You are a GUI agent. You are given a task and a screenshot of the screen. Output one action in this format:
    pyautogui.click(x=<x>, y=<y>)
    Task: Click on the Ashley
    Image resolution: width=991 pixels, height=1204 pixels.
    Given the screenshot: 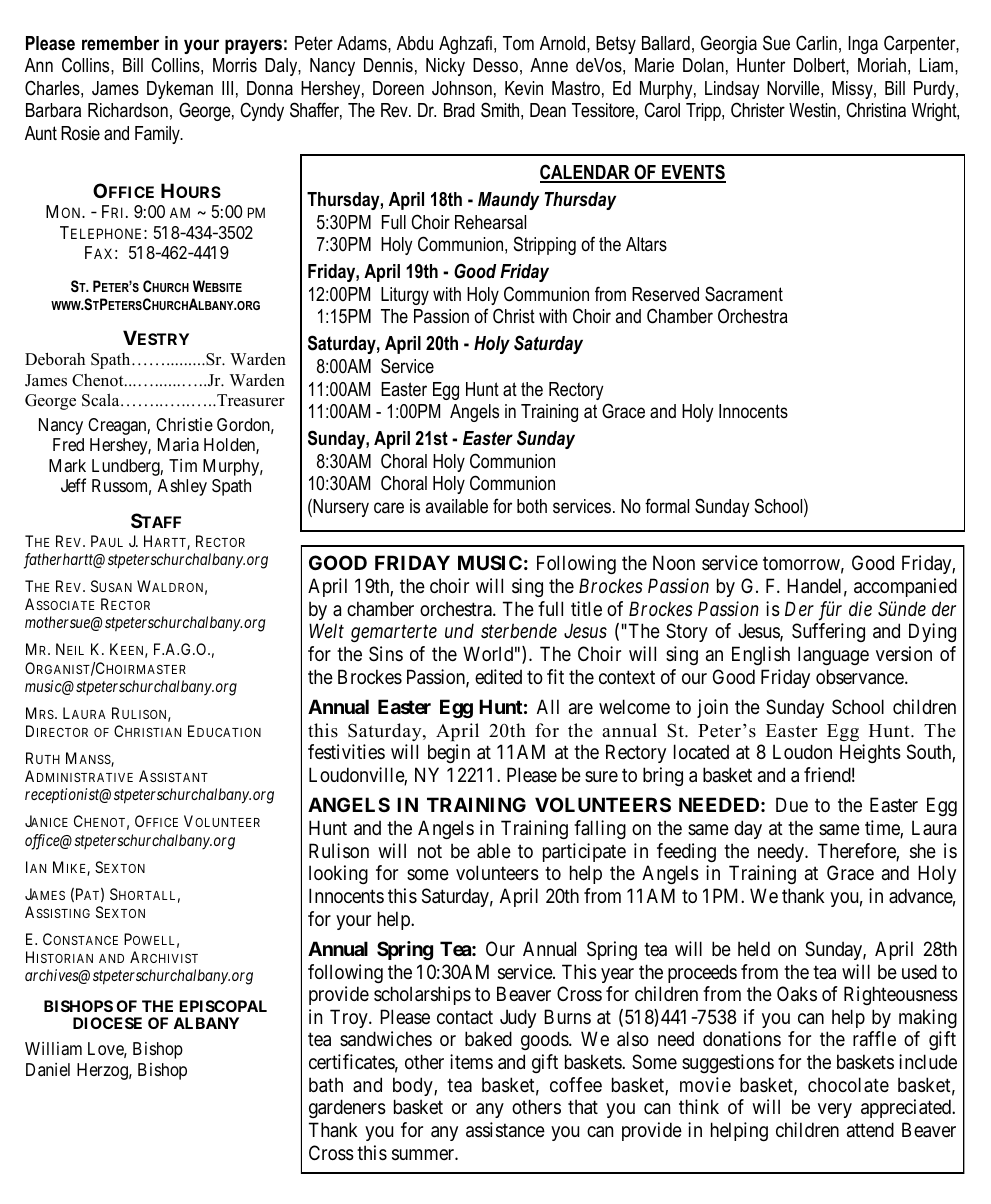 What is the action you would take?
    pyautogui.click(x=182, y=487)
